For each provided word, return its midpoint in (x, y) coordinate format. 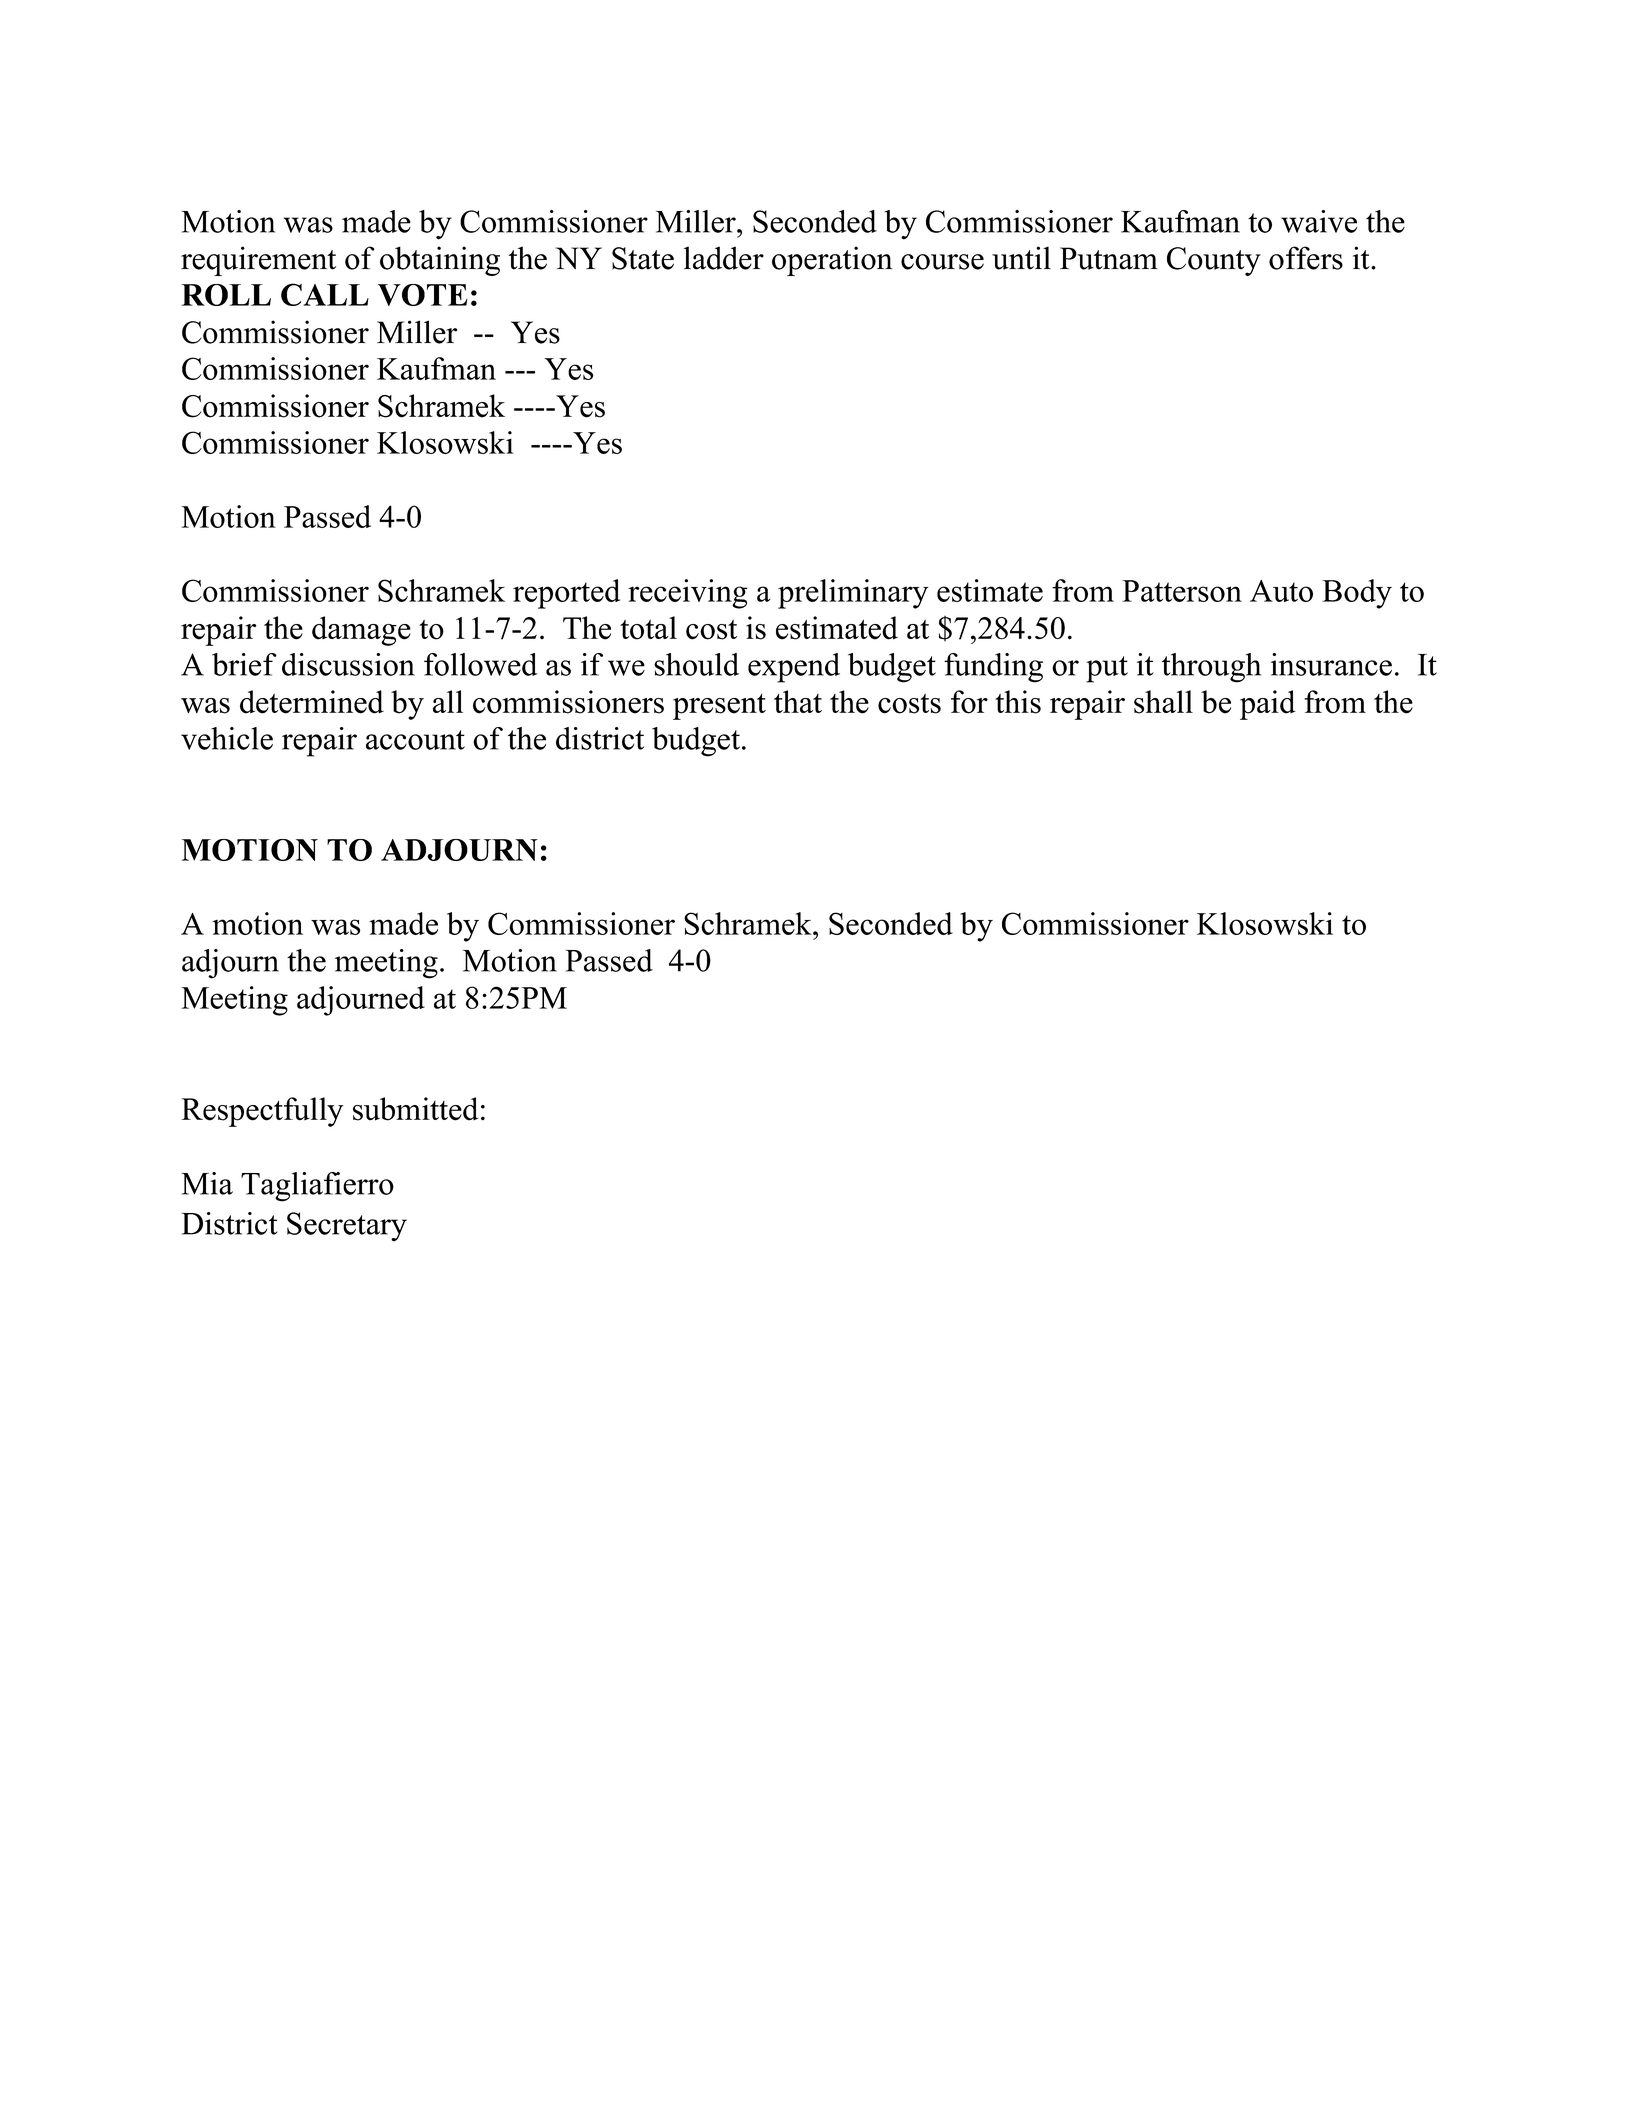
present (719, 707)
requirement (258, 261)
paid (1268, 705)
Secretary (347, 1227)
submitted (416, 1109)
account (415, 740)
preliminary (853, 594)
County (1214, 261)
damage (361, 631)
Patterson (1182, 591)
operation (832, 261)
